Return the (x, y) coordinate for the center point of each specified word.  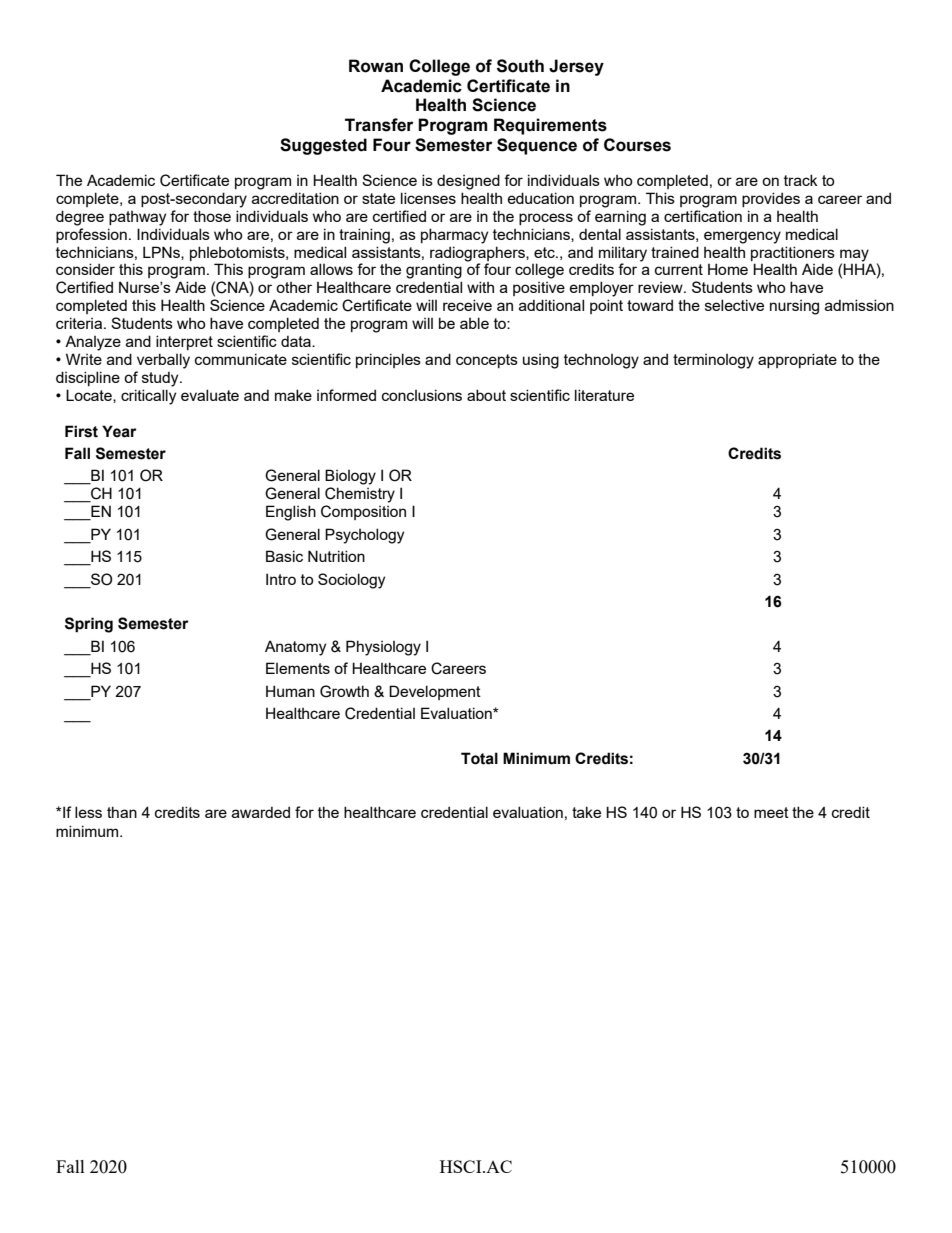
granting (434, 271)
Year (119, 431)
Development (435, 692)
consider (85, 269)
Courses (637, 145)
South (520, 66)
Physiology (383, 648)
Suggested (323, 146)
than (122, 812)
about (486, 395)
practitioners (793, 253)
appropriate (797, 360)
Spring (89, 625)
